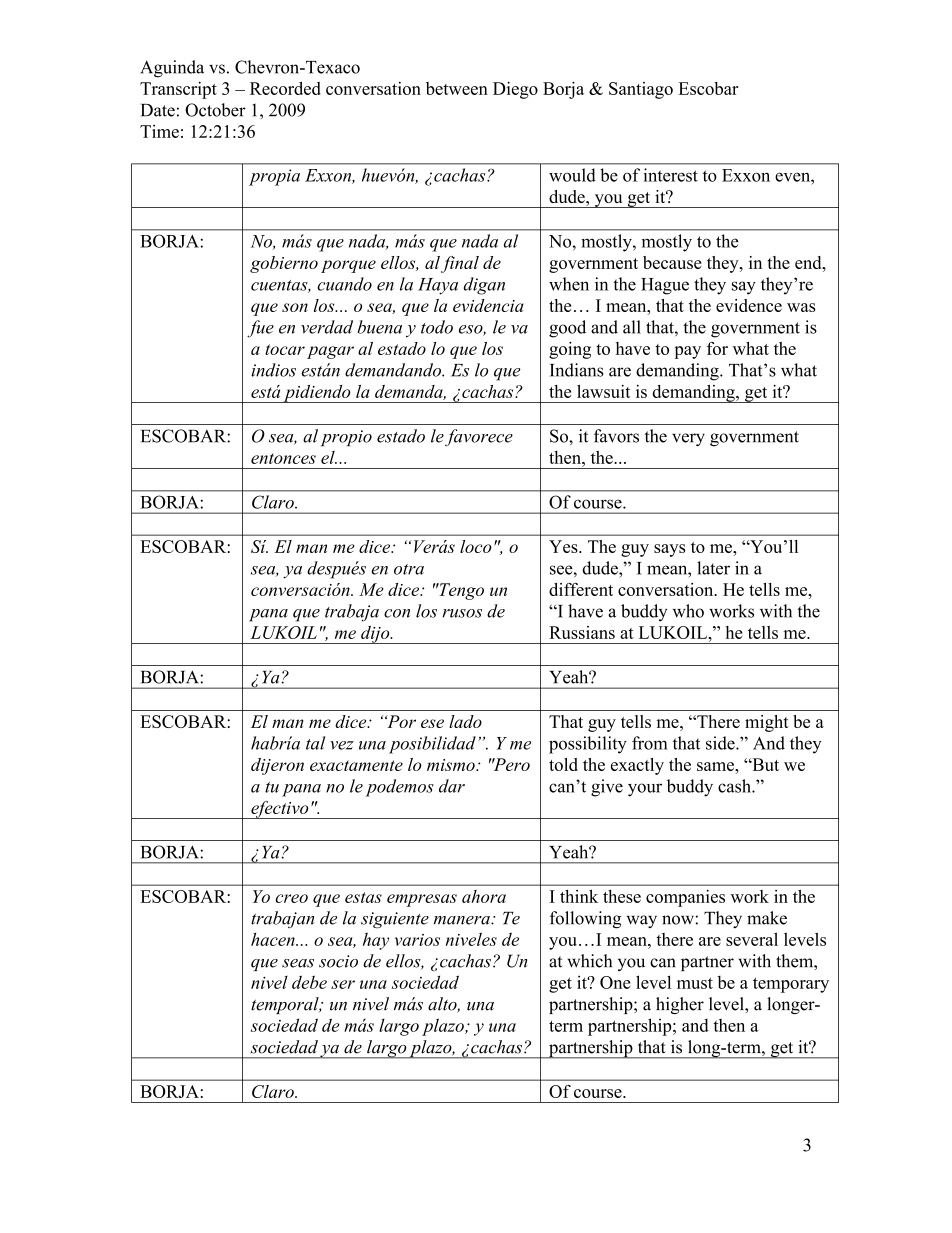  I want to click on manera, so click(463, 920).
